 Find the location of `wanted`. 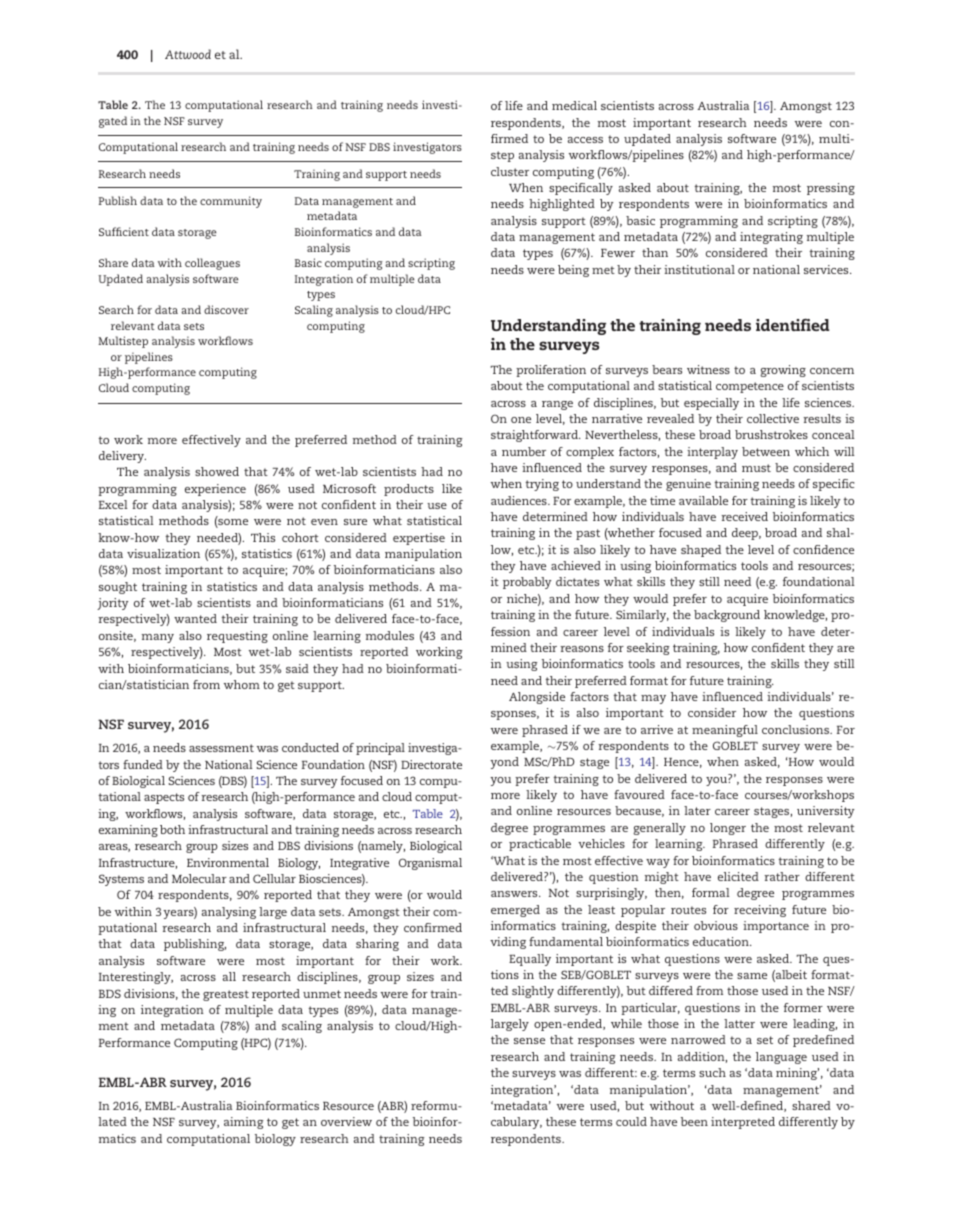

wanted is located at coordinates (195, 618).
